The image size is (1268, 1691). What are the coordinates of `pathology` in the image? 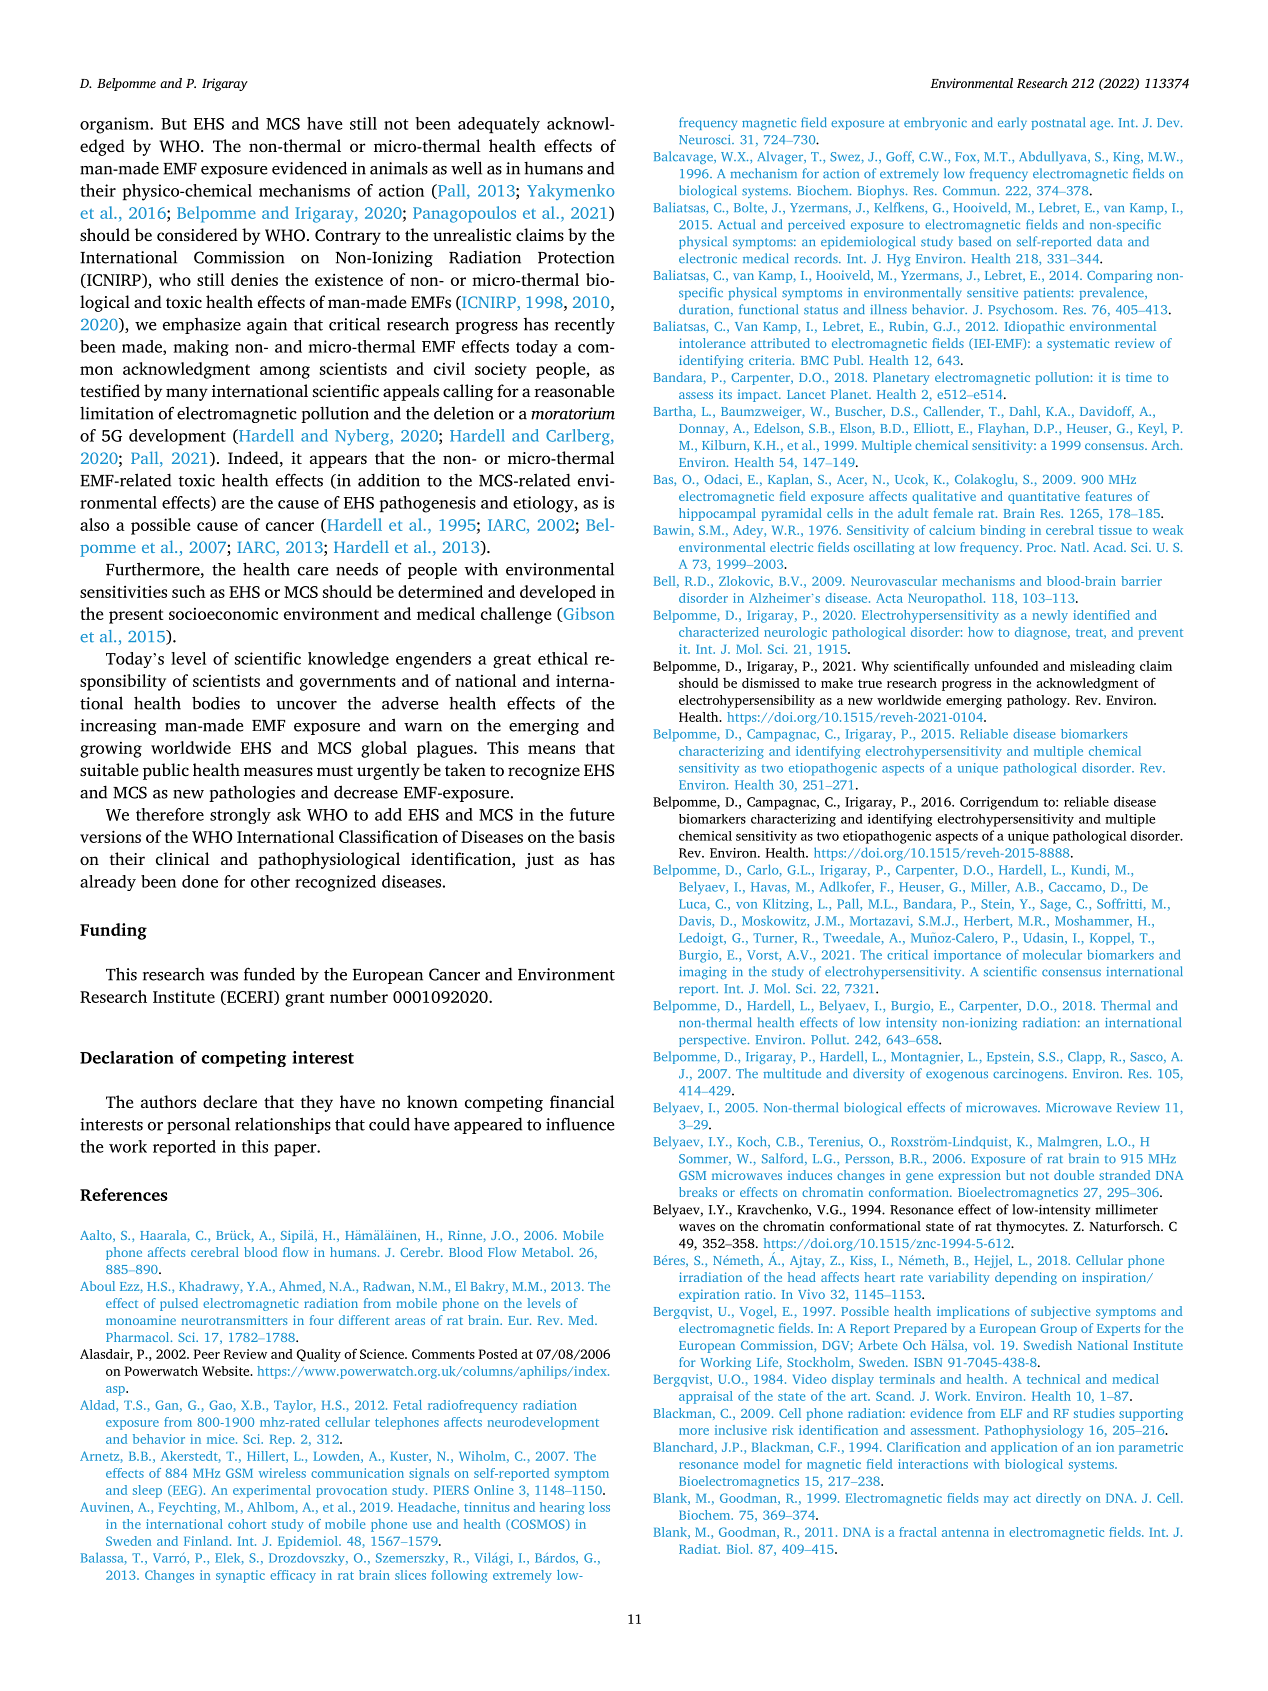 It's located at (1038, 701).
